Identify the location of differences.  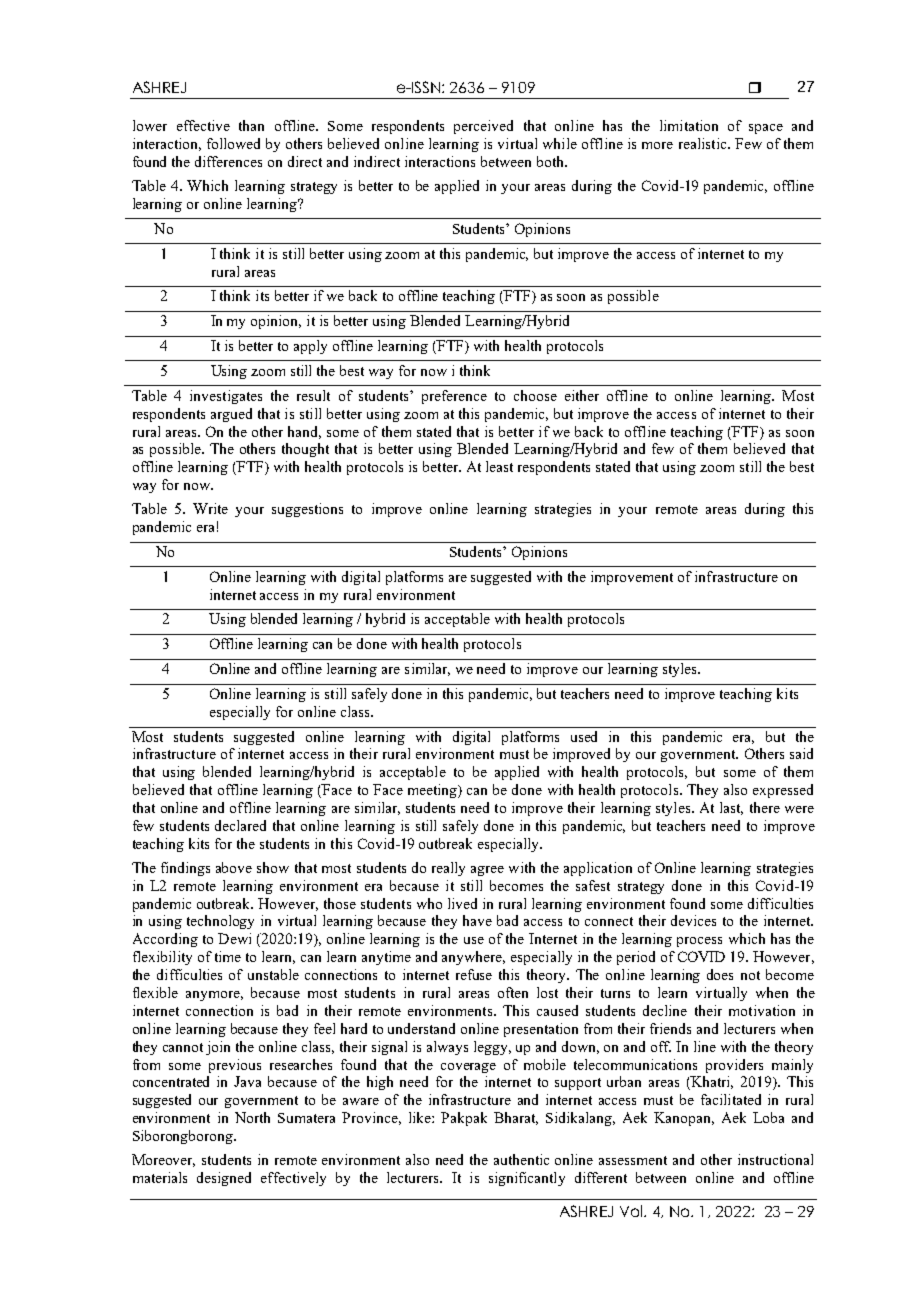
(228, 161).
